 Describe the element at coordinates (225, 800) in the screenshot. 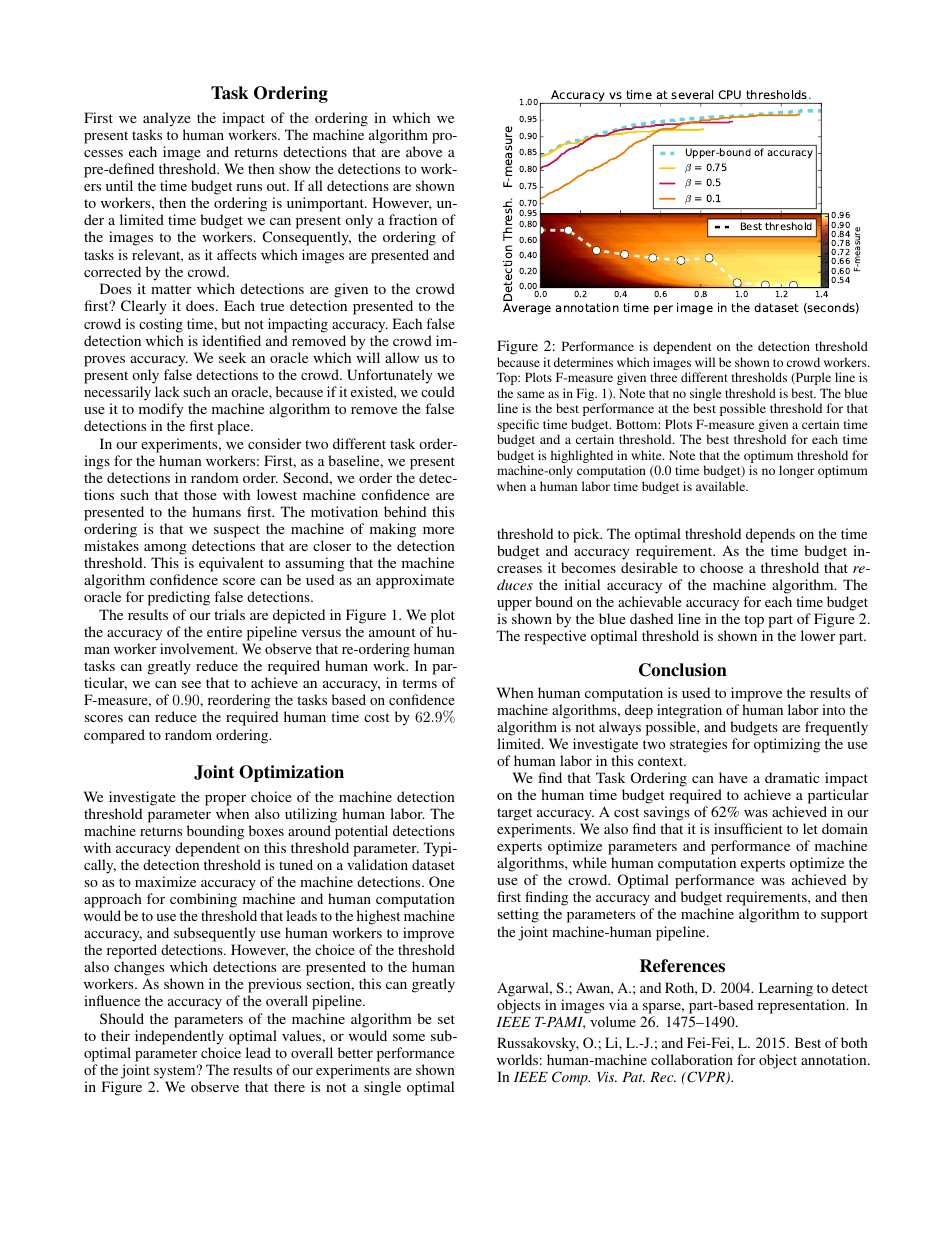

I see `proper` at that location.
